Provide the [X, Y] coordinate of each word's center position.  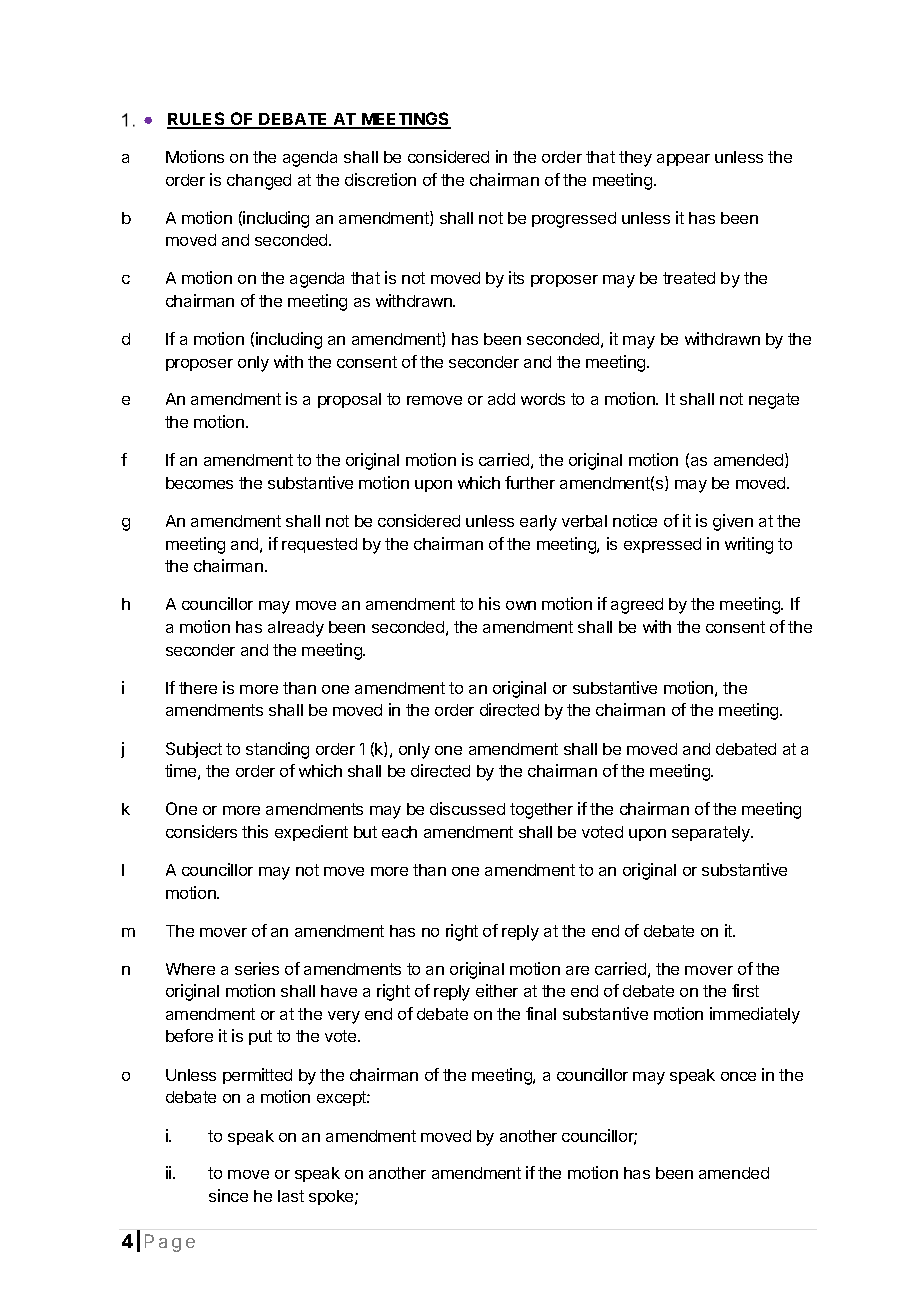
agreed [637, 606]
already [296, 629]
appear [683, 160]
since [228, 1195]
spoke [332, 1197]
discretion [380, 179]
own [521, 605]
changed [259, 182]
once [738, 1076]
